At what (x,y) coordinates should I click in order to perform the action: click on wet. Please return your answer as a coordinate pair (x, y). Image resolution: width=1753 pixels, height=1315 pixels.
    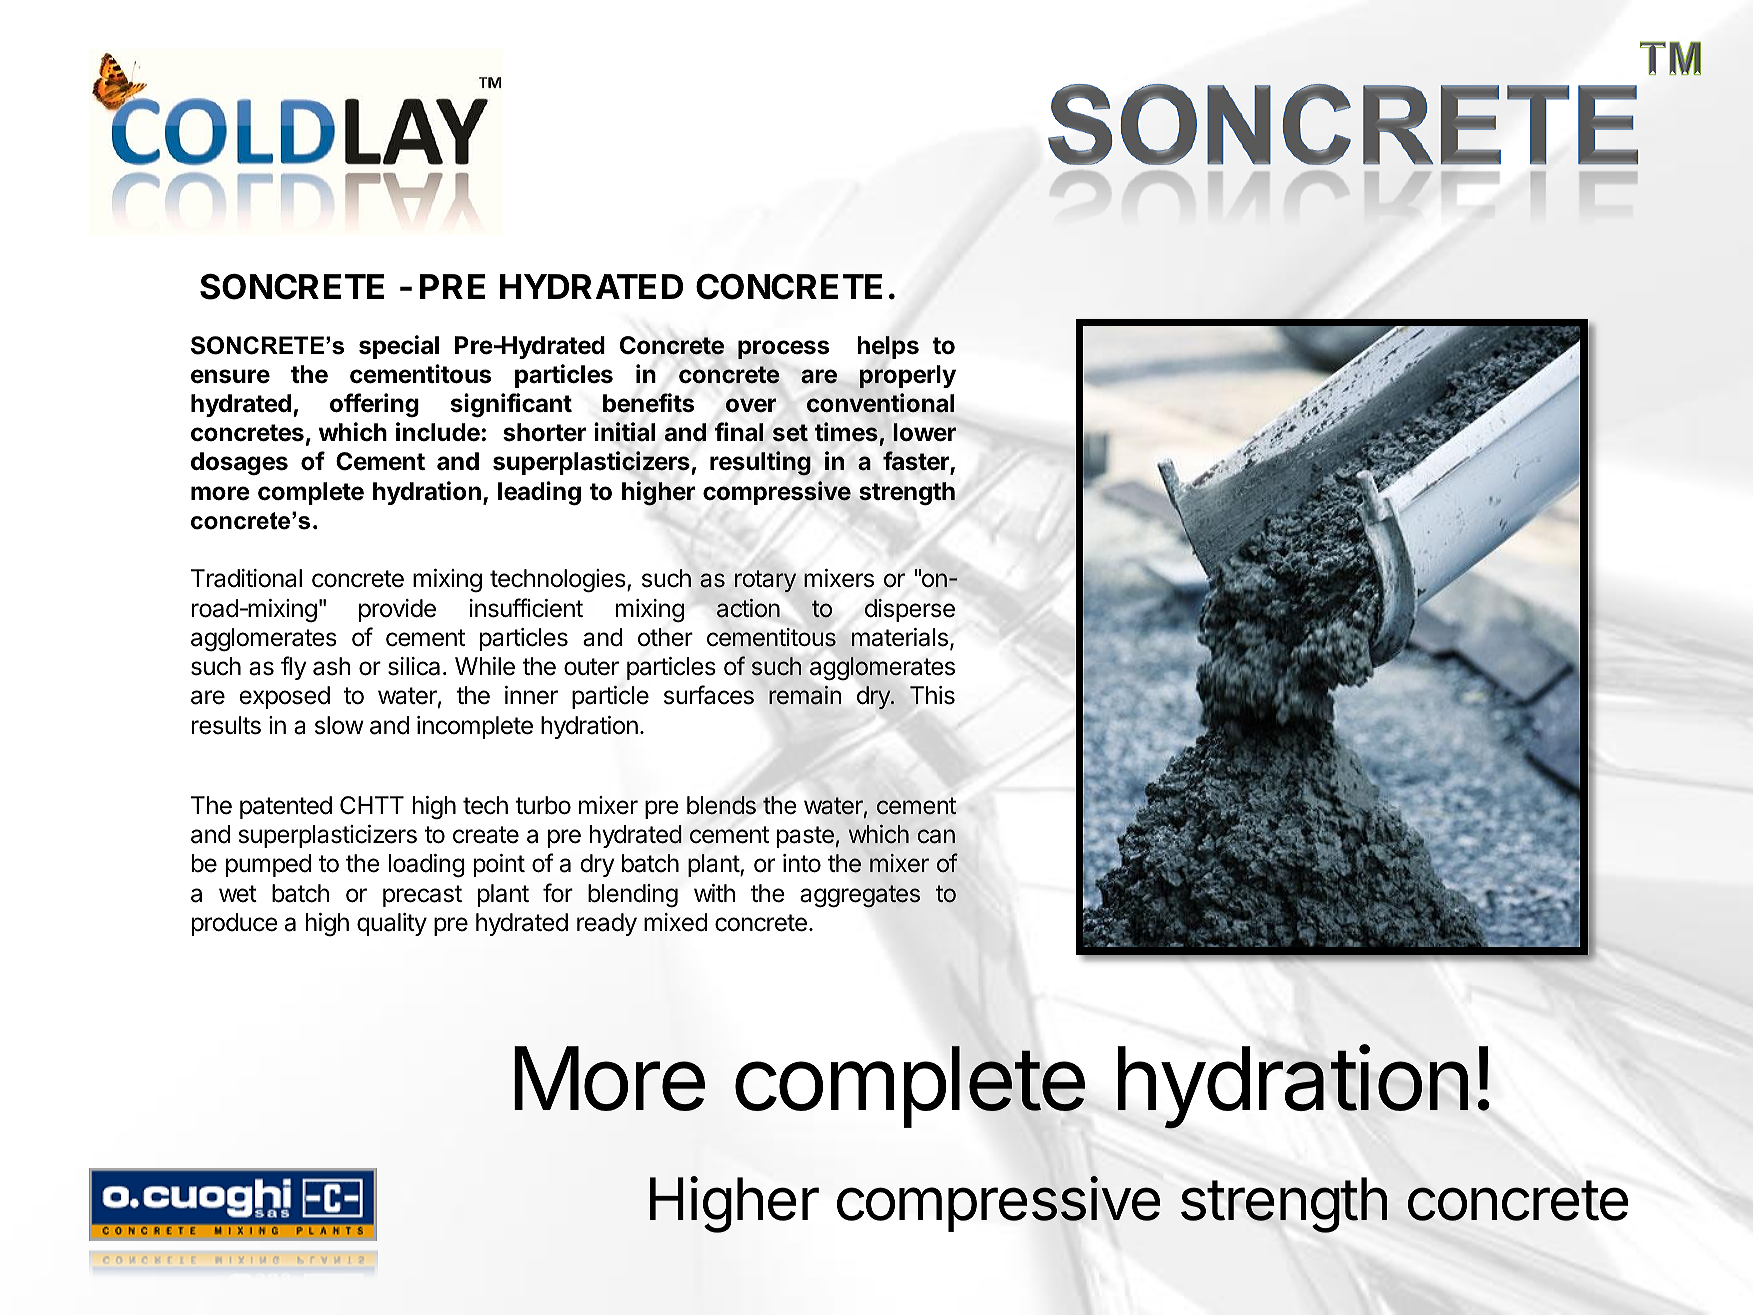
    Looking at the image, I should click on (238, 894).
